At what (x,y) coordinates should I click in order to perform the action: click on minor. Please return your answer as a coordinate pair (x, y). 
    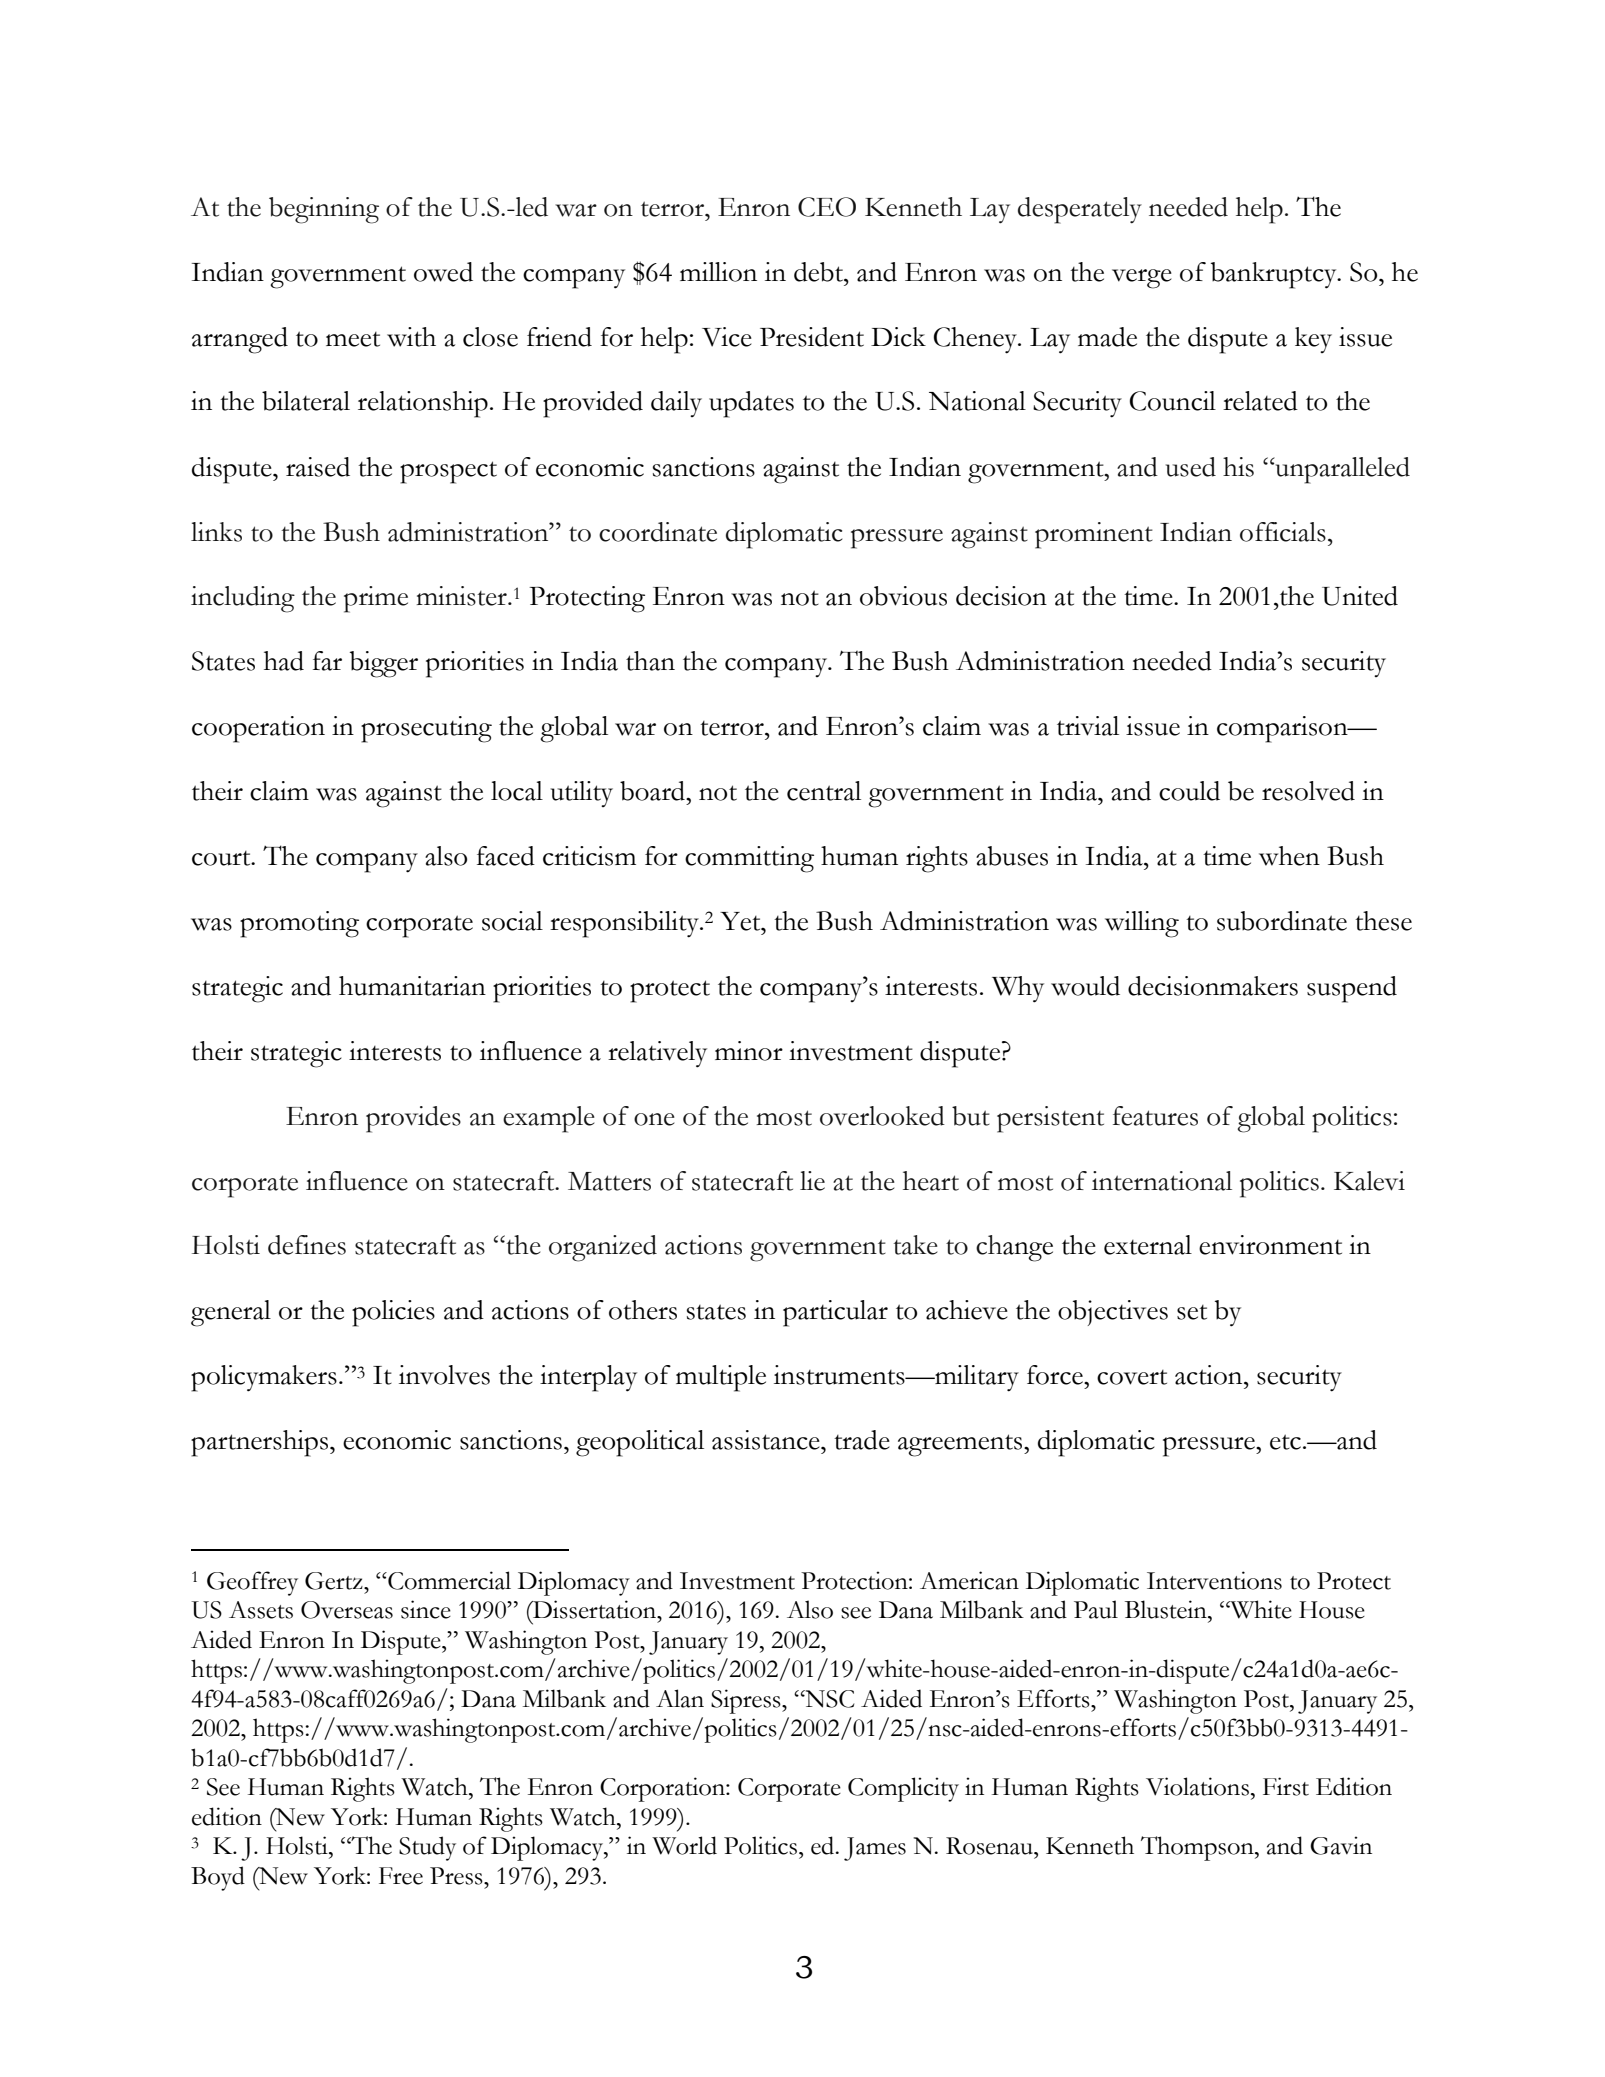
    Looking at the image, I should click on (749, 1051).
